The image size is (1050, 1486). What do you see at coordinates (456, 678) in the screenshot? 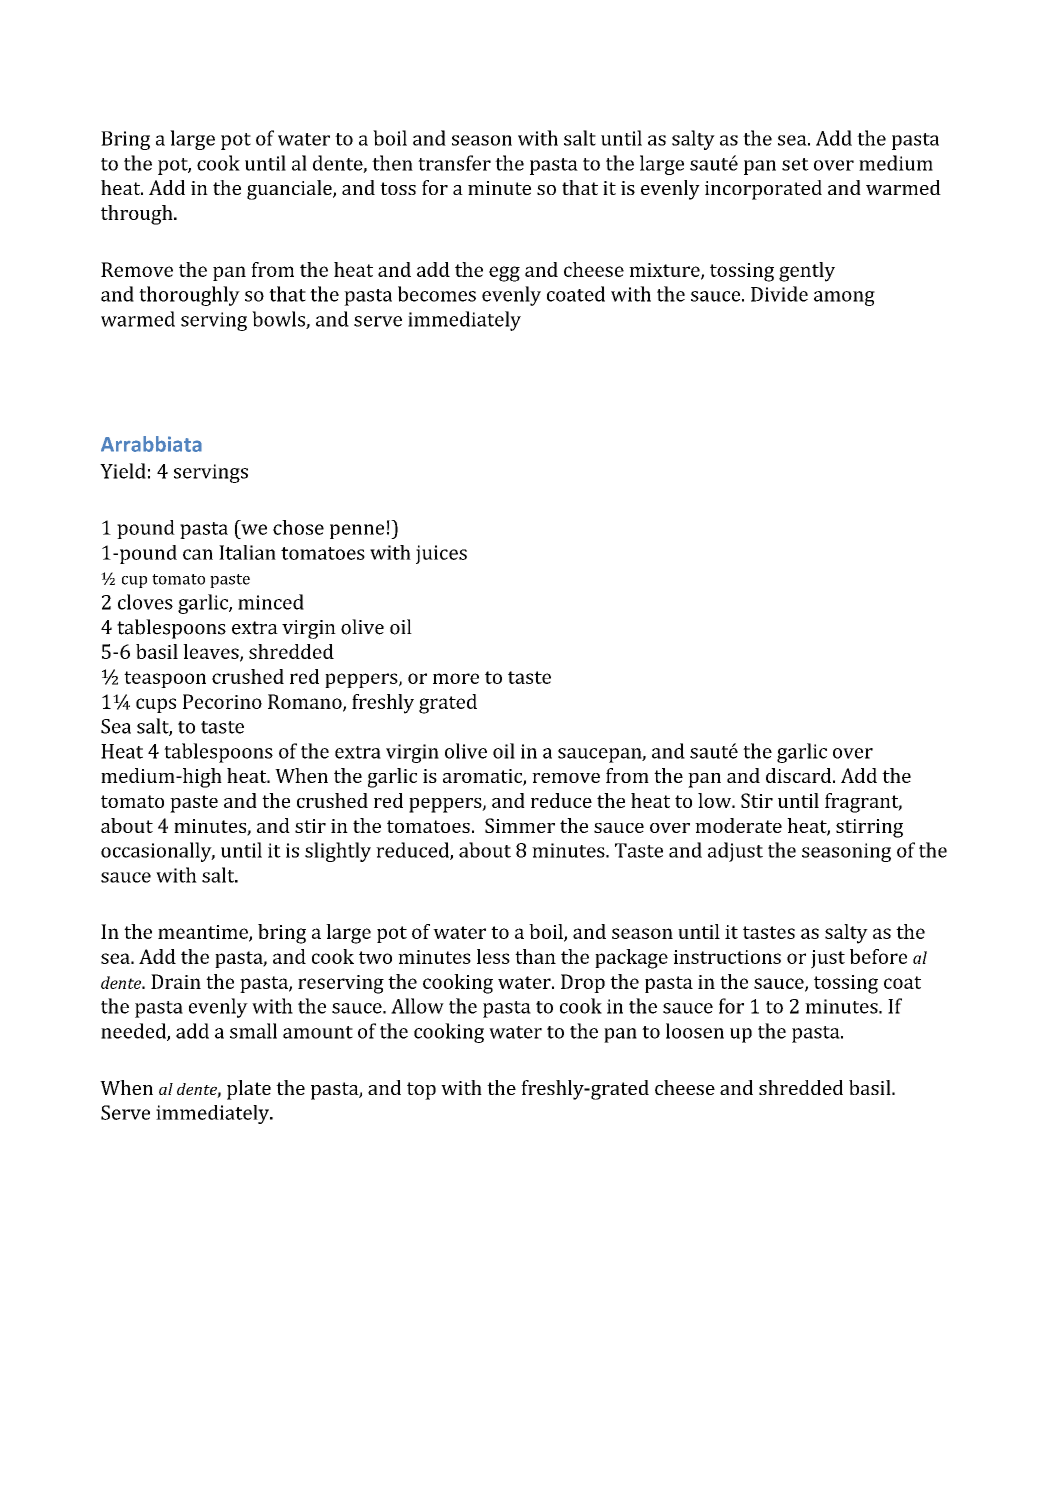
I see `more` at bounding box center [456, 678].
